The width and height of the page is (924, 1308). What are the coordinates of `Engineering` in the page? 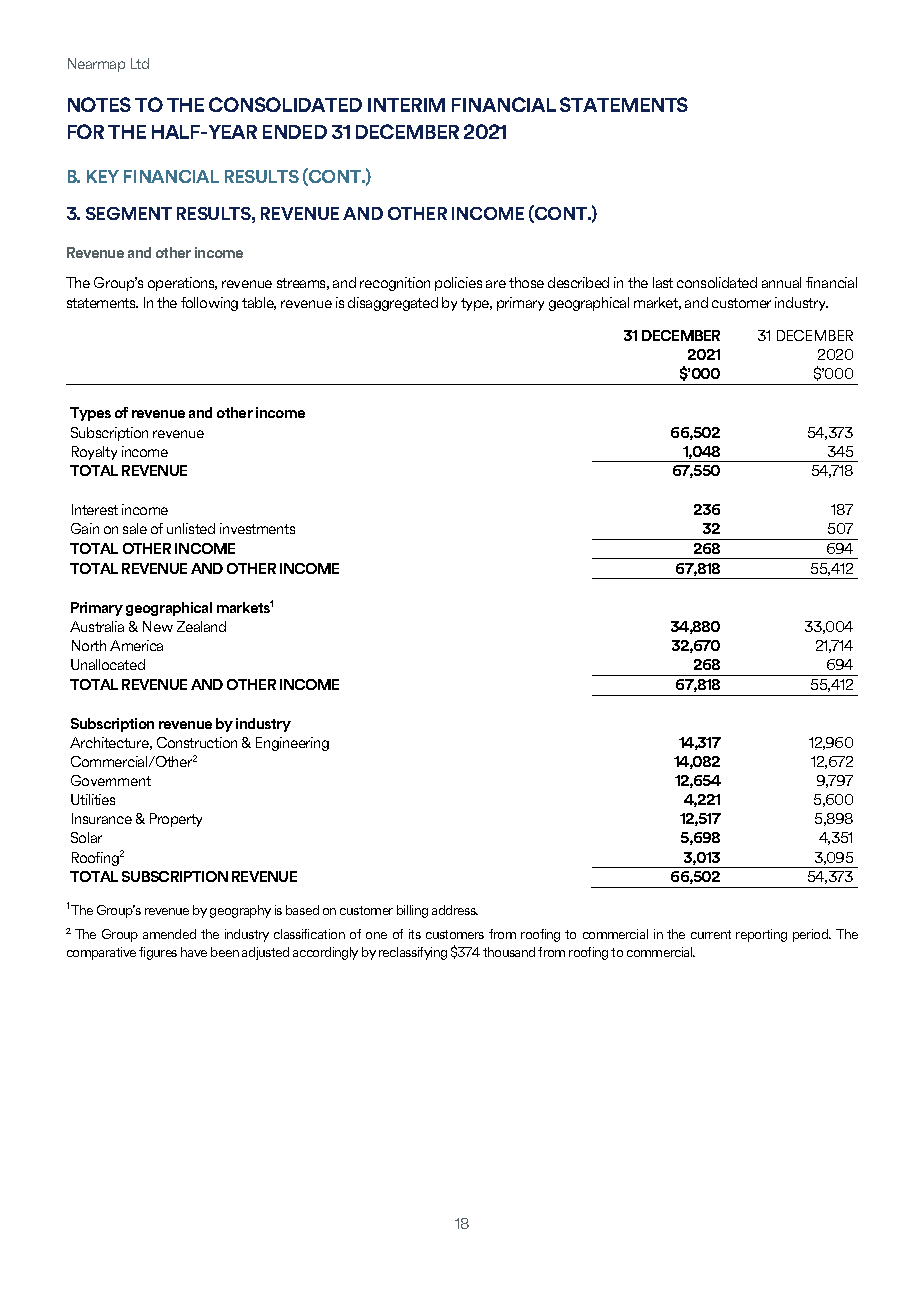 It's located at (292, 744).
